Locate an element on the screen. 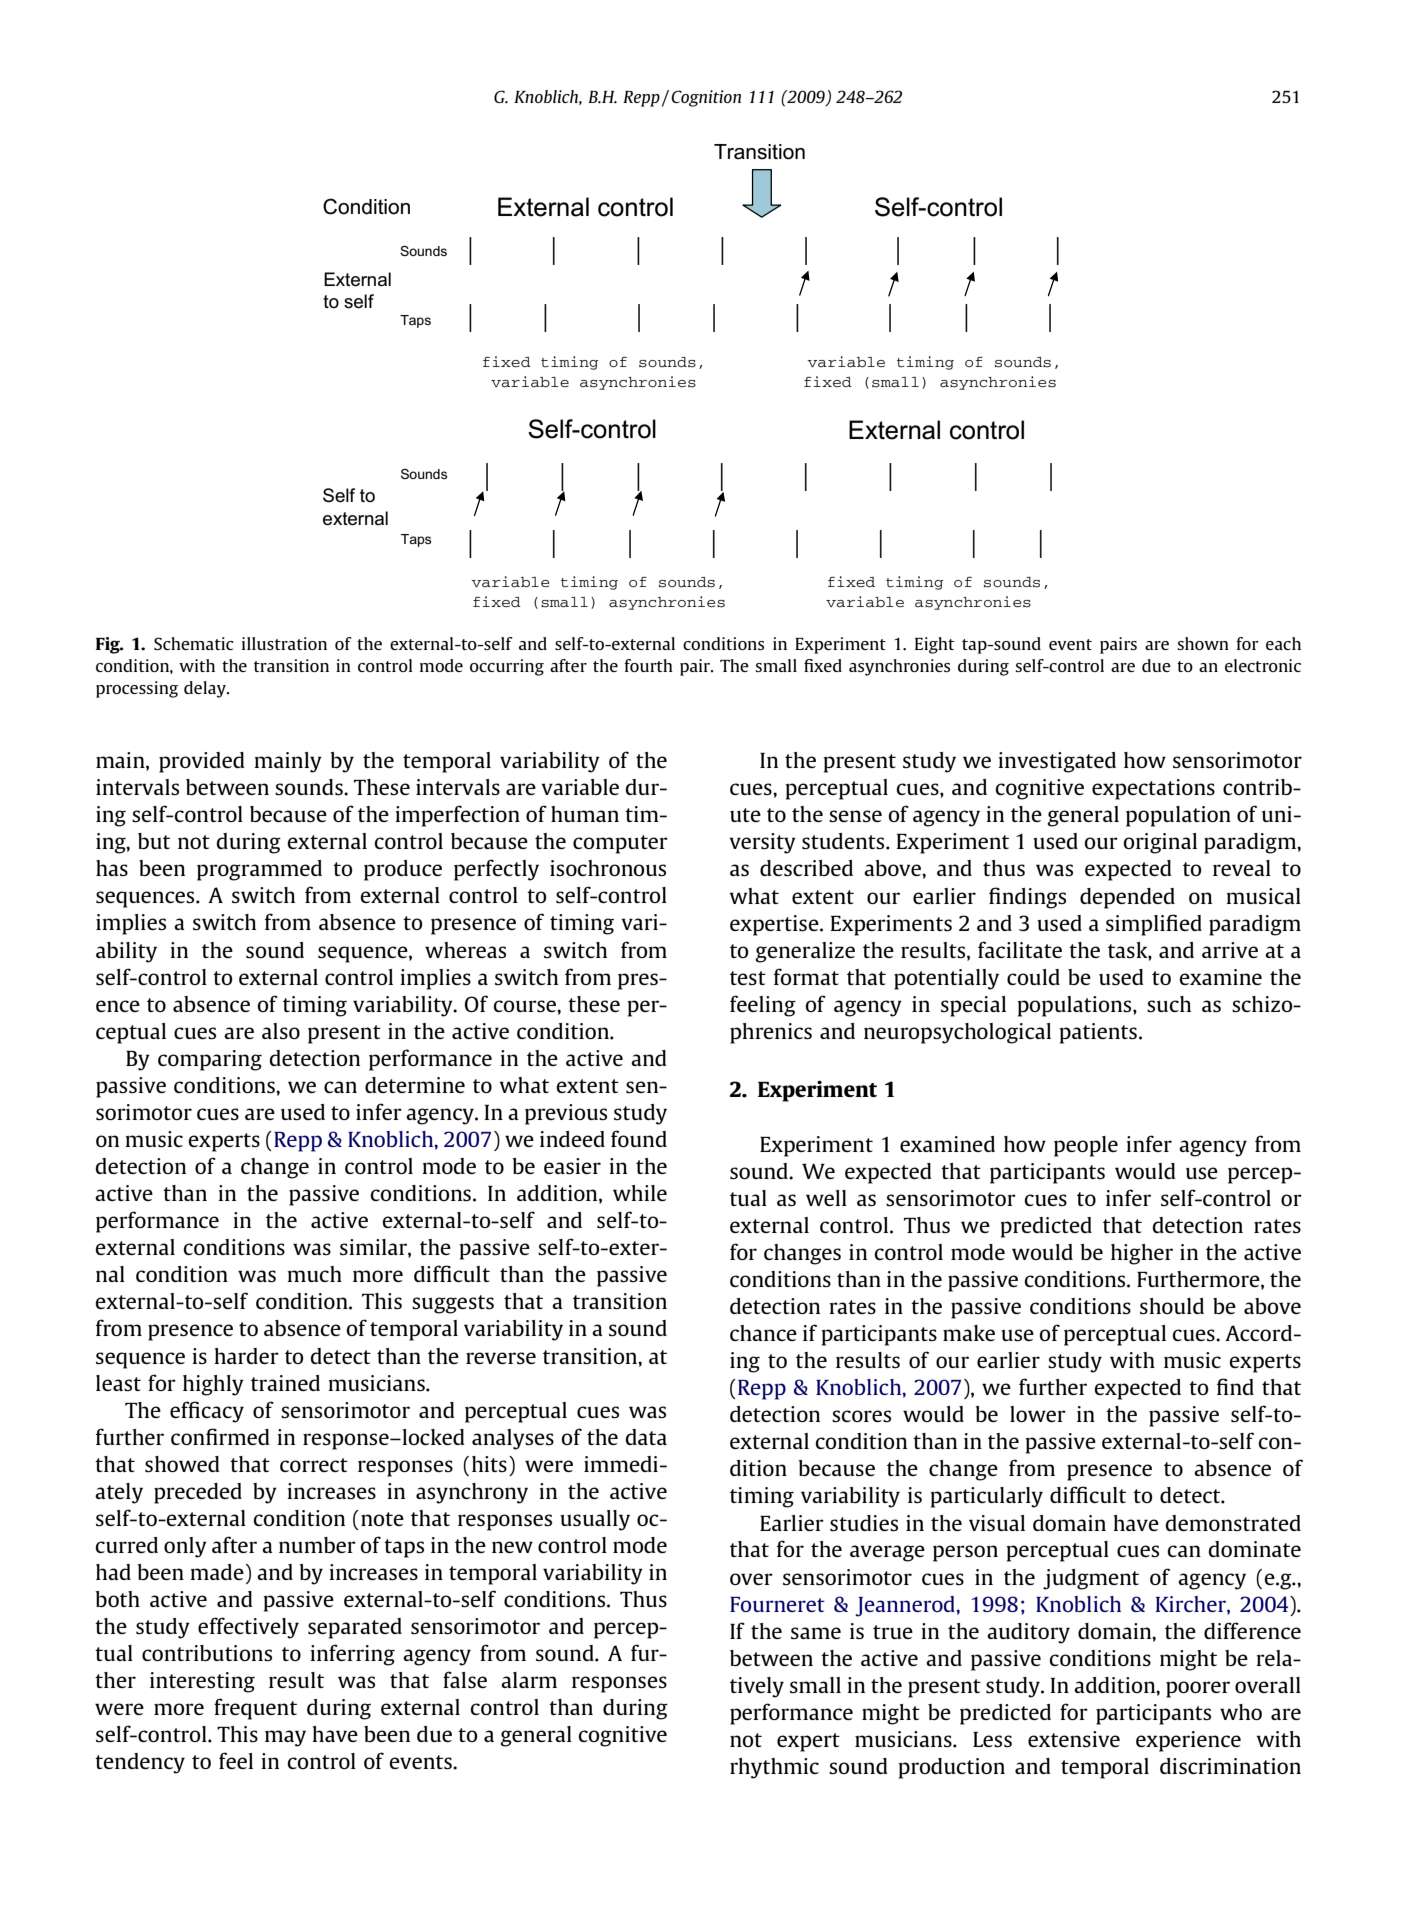  rhythmic is located at coordinates (774, 1768).
